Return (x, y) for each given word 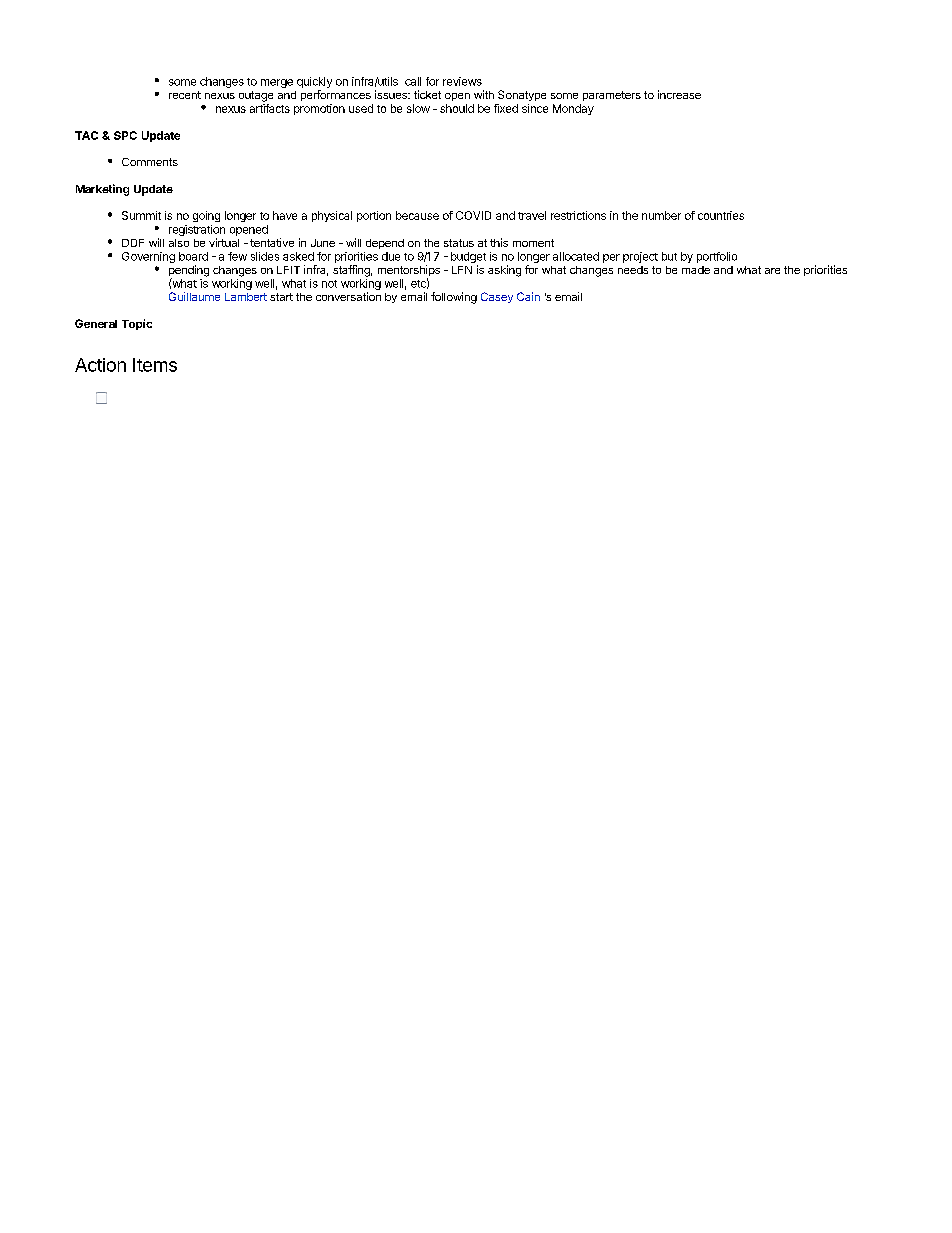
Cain (528, 296)
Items (155, 365)
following (454, 298)
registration (197, 230)
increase (679, 94)
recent (185, 95)
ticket (427, 94)
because (417, 215)
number (661, 215)
